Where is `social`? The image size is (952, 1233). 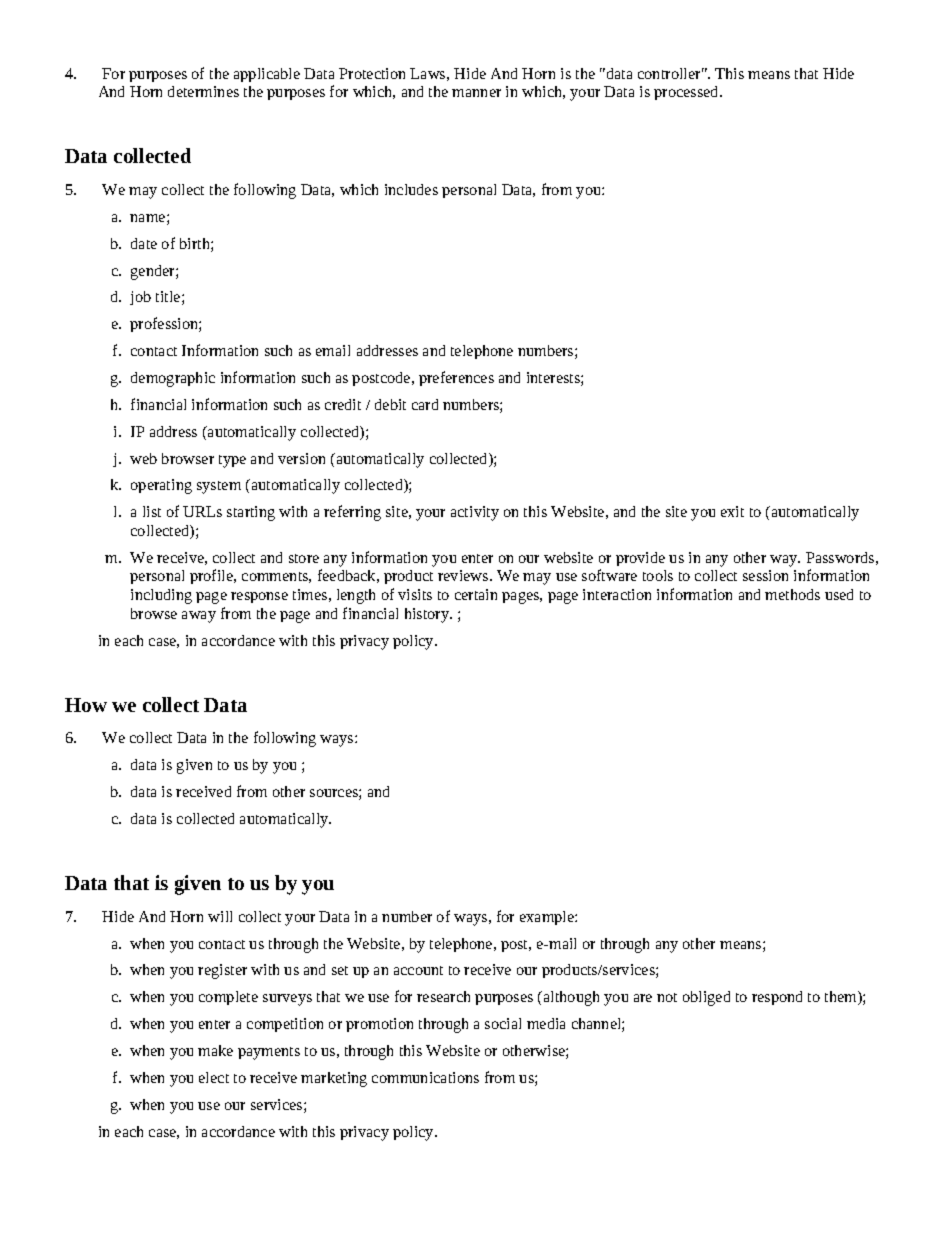 social is located at coordinates (503, 1023).
